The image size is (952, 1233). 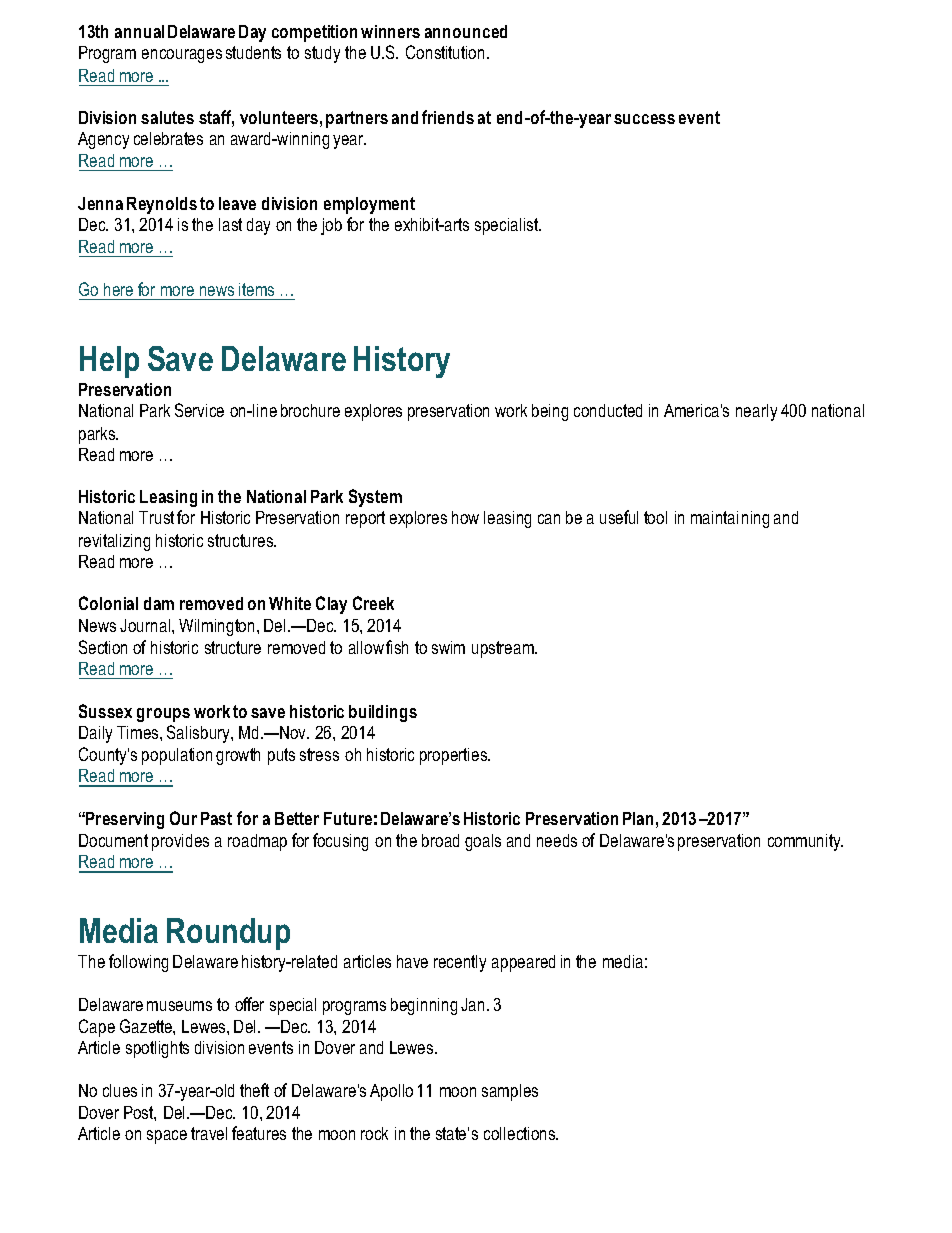 What do you see at coordinates (805, 842) in the screenshot?
I see `community` at bounding box center [805, 842].
